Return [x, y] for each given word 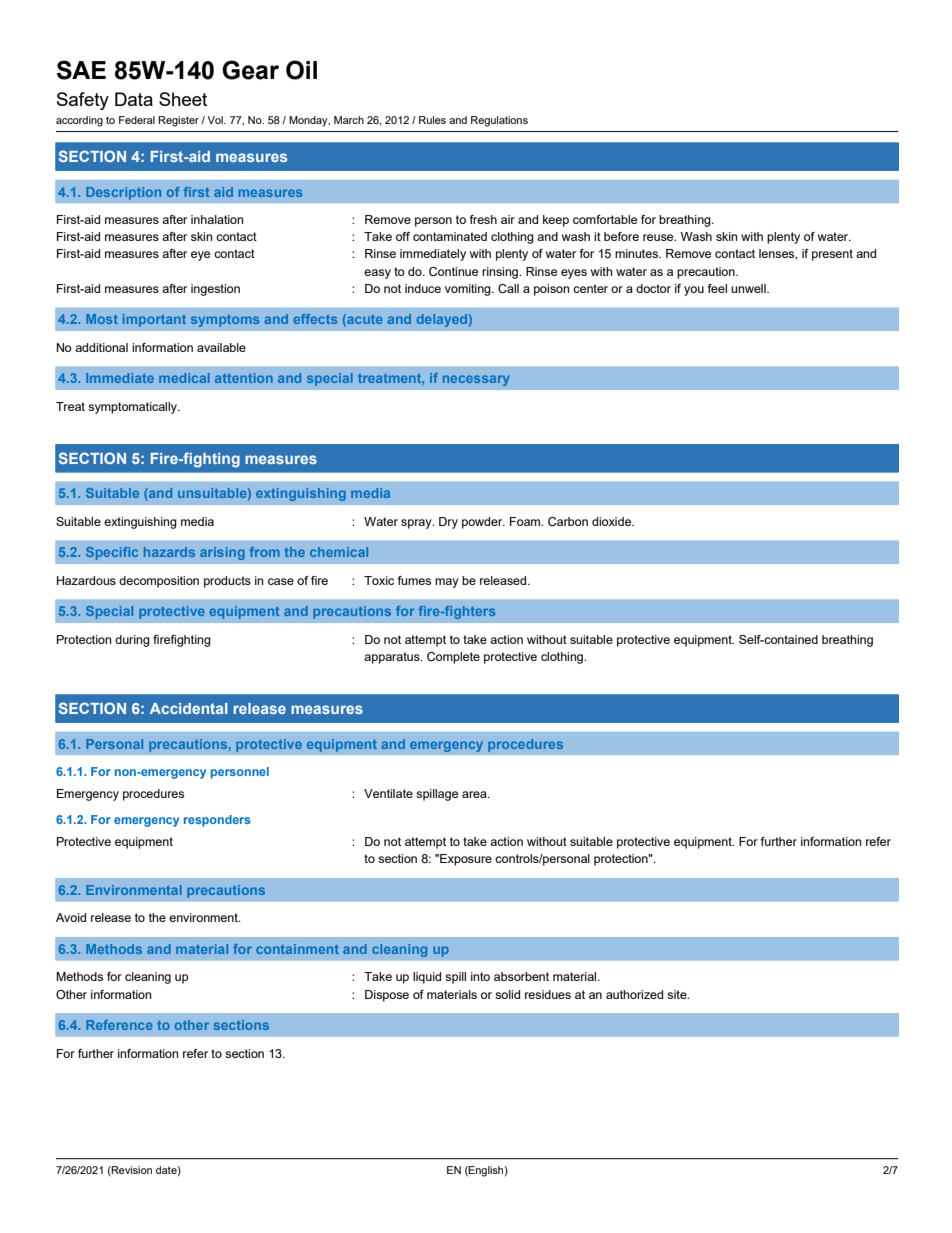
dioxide [613, 521]
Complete [453, 658]
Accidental [188, 708]
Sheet [183, 99]
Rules [432, 120]
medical [184, 378]
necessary [476, 380]
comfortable [605, 219]
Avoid [71, 917]
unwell [749, 288]
